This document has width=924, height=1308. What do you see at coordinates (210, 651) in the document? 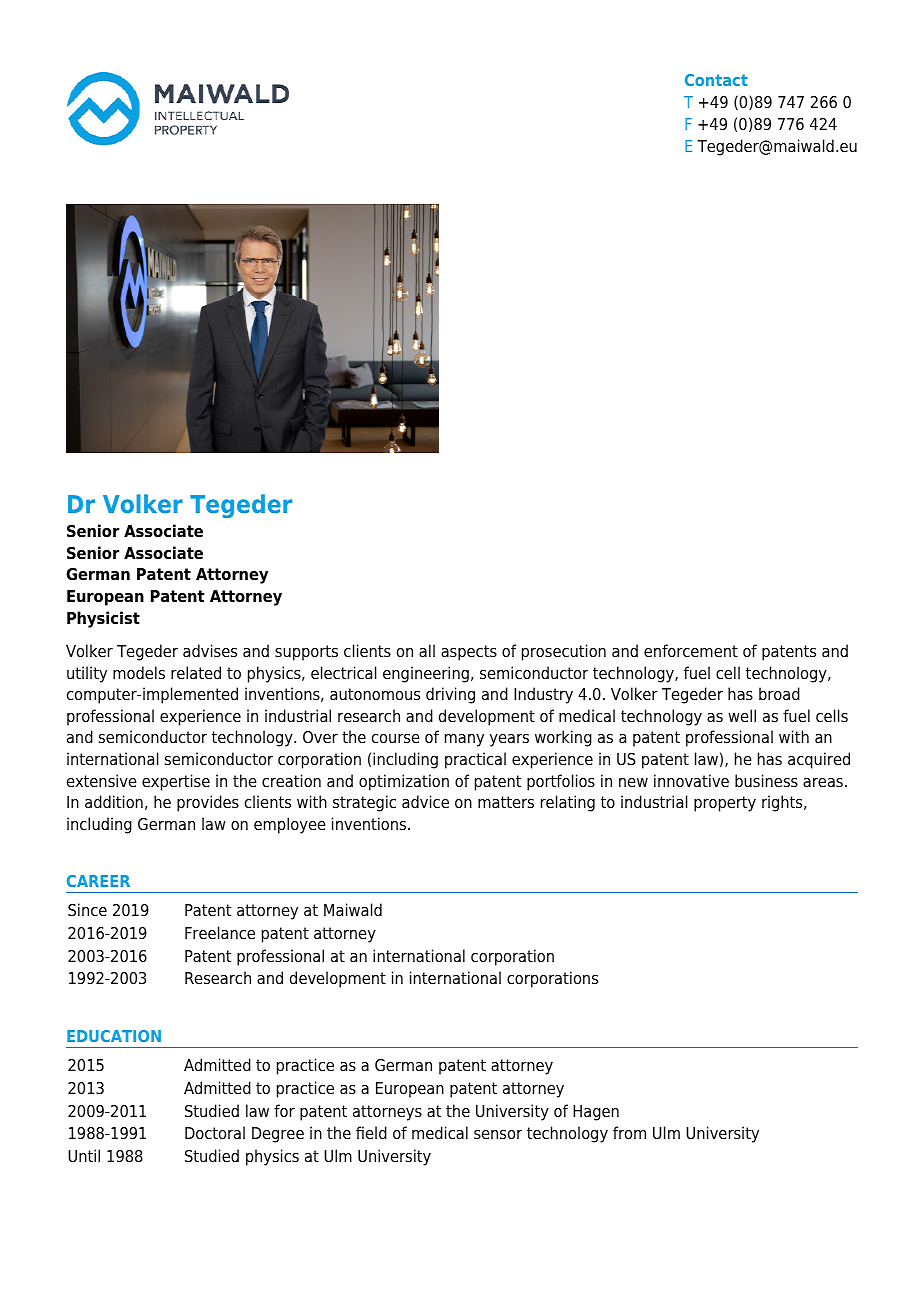
I see `advises` at bounding box center [210, 651].
